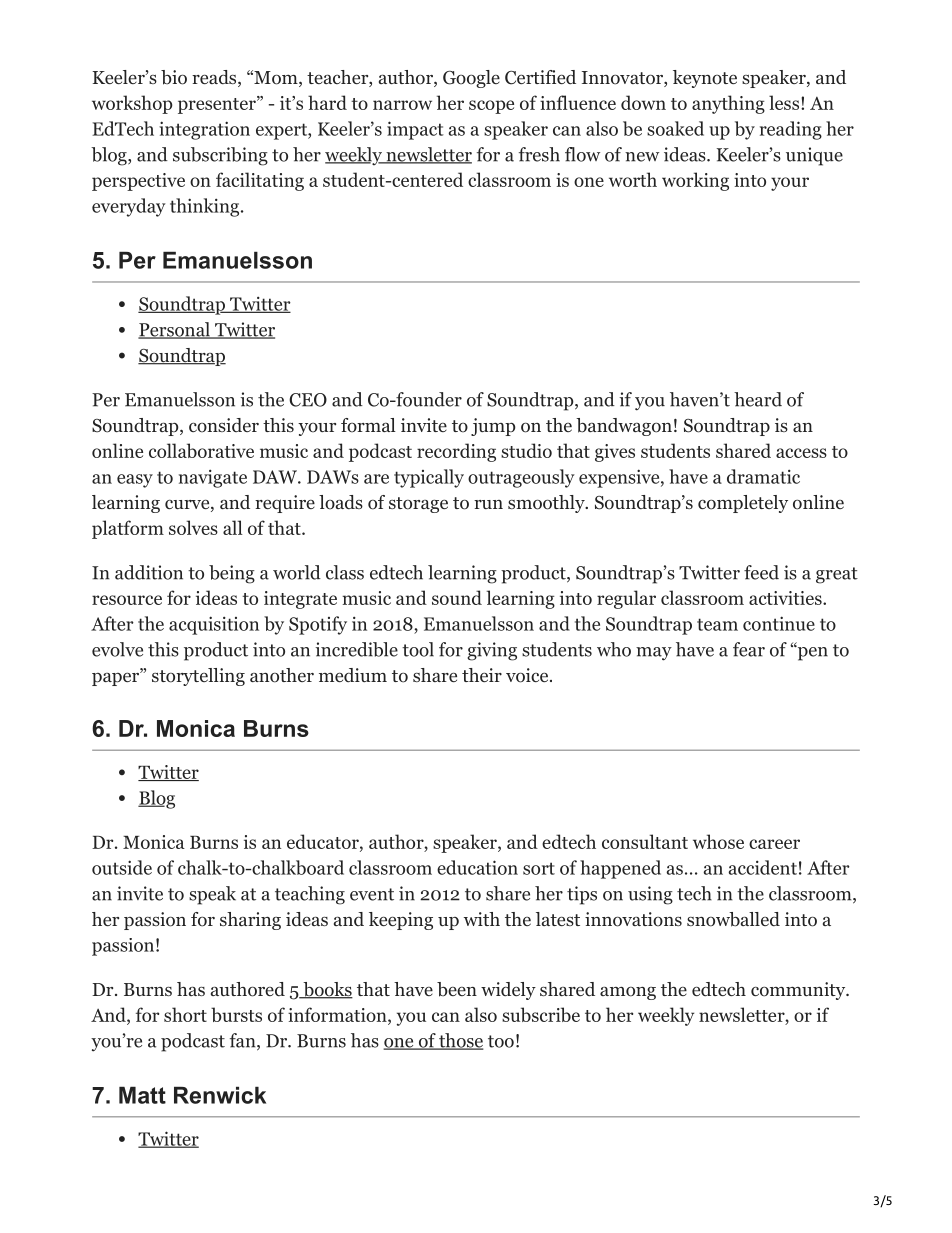  Describe the element at coordinates (774, 844) in the screenshot. I see `career` at that location.
